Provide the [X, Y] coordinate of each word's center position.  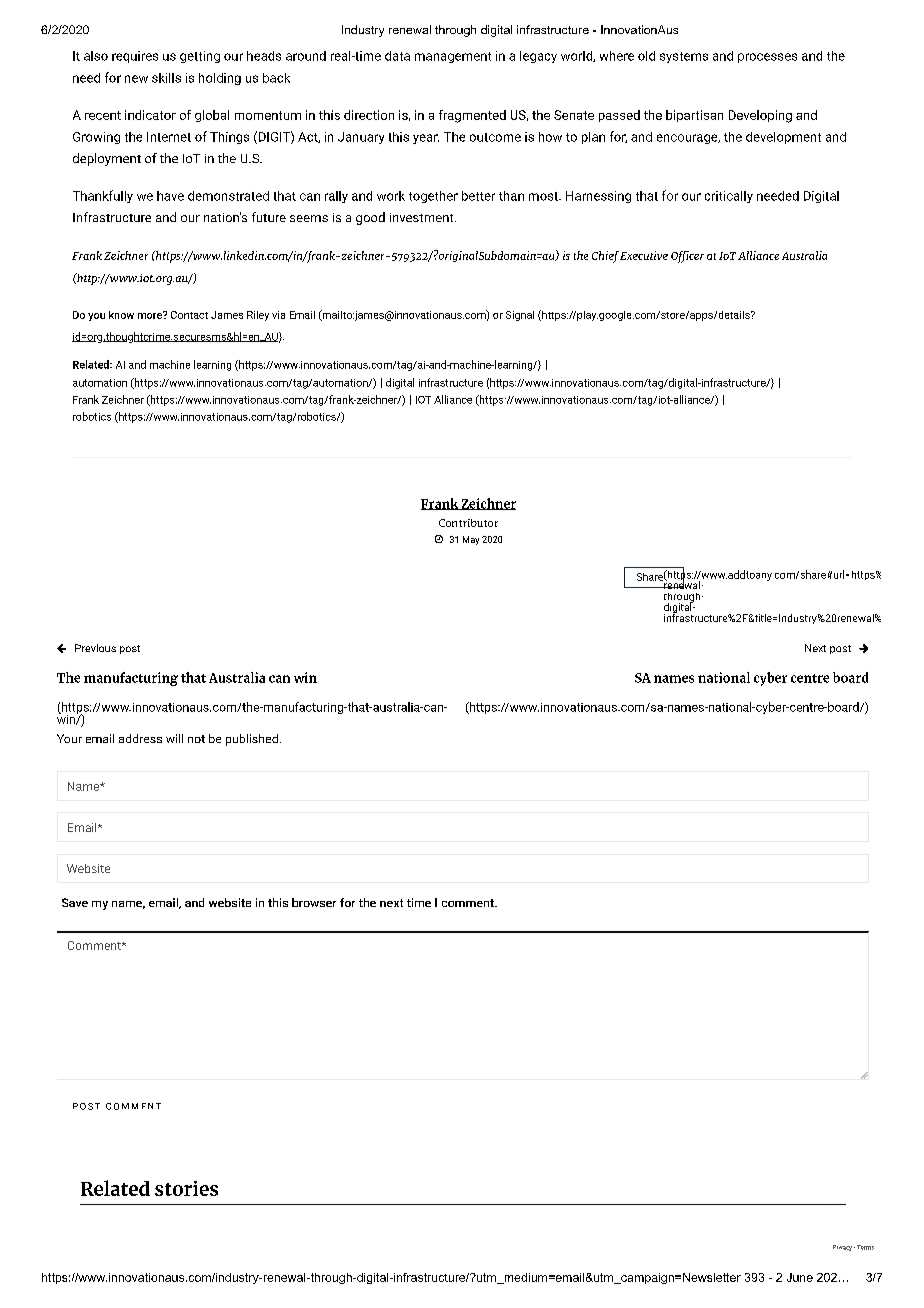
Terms [865, 1247]
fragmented [472, 116]
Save [75, 902]
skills [166, 78]
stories [186, 1188]
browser [314, 902]
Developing [760, 116]
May [471, 540]
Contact [189, 315]
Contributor [468, 523]
